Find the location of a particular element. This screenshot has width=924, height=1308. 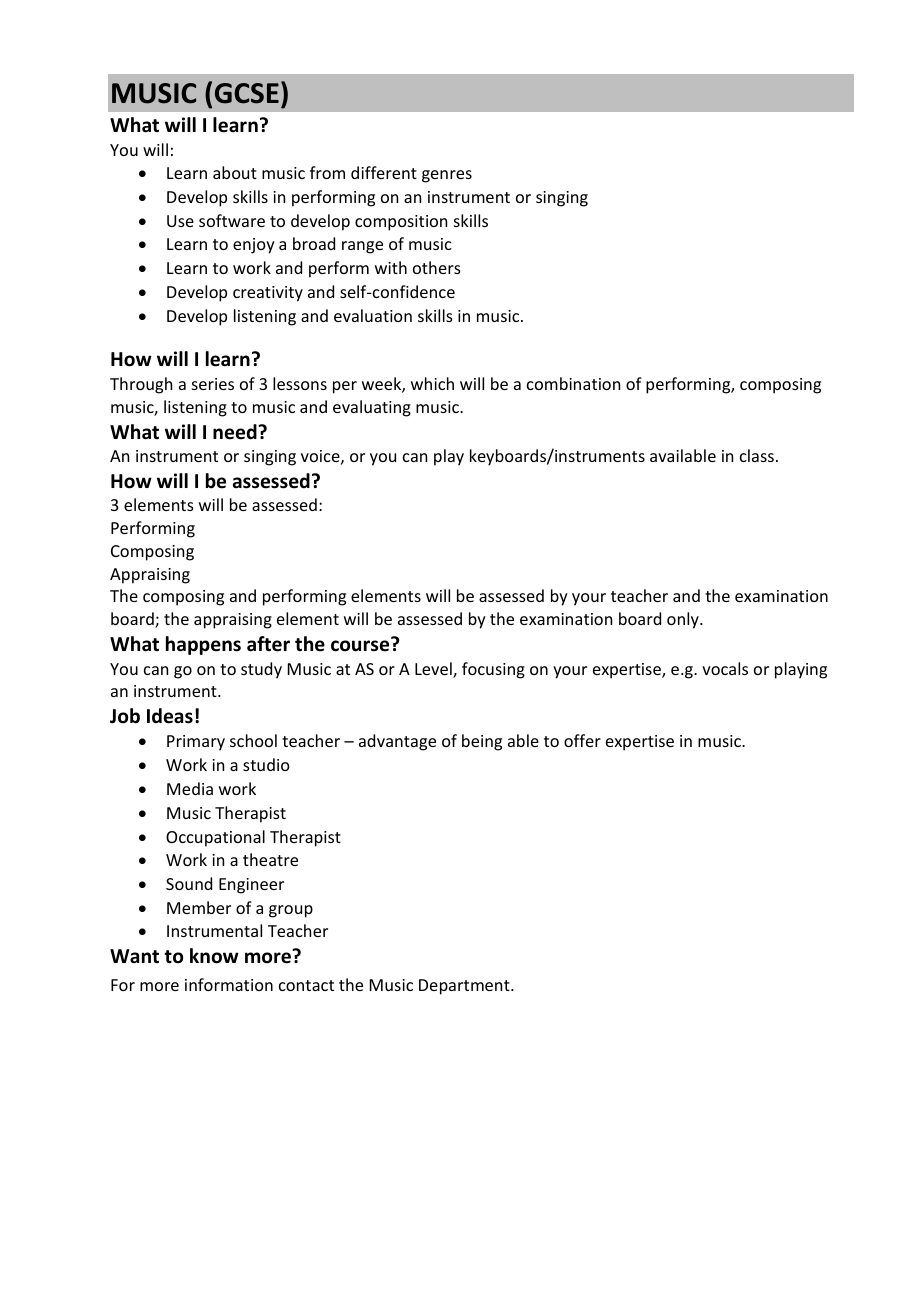

know is located at coordinates (214, 956).
